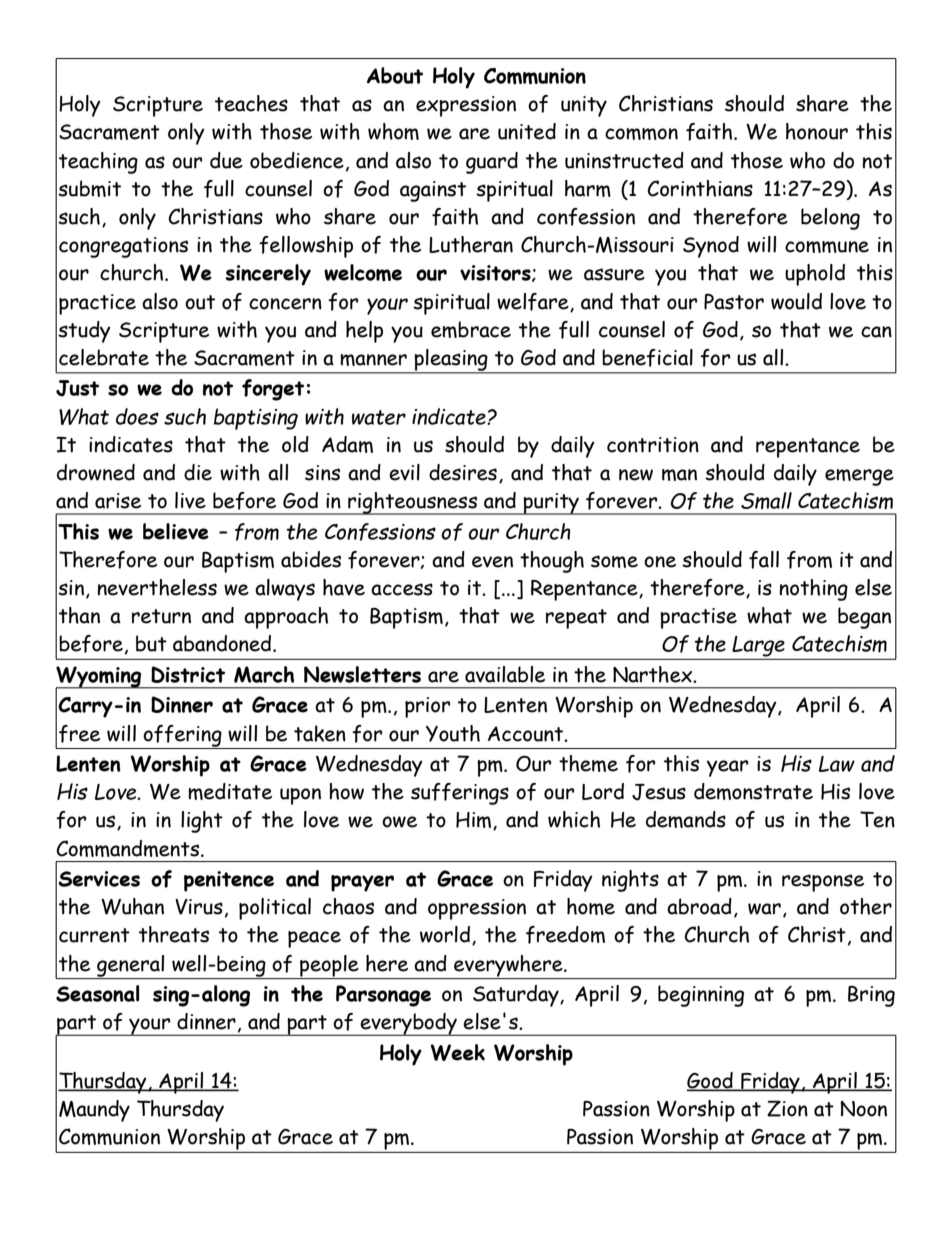 The image size is (952, 1233). I want to click on demonstrate, so click(753, 791).
